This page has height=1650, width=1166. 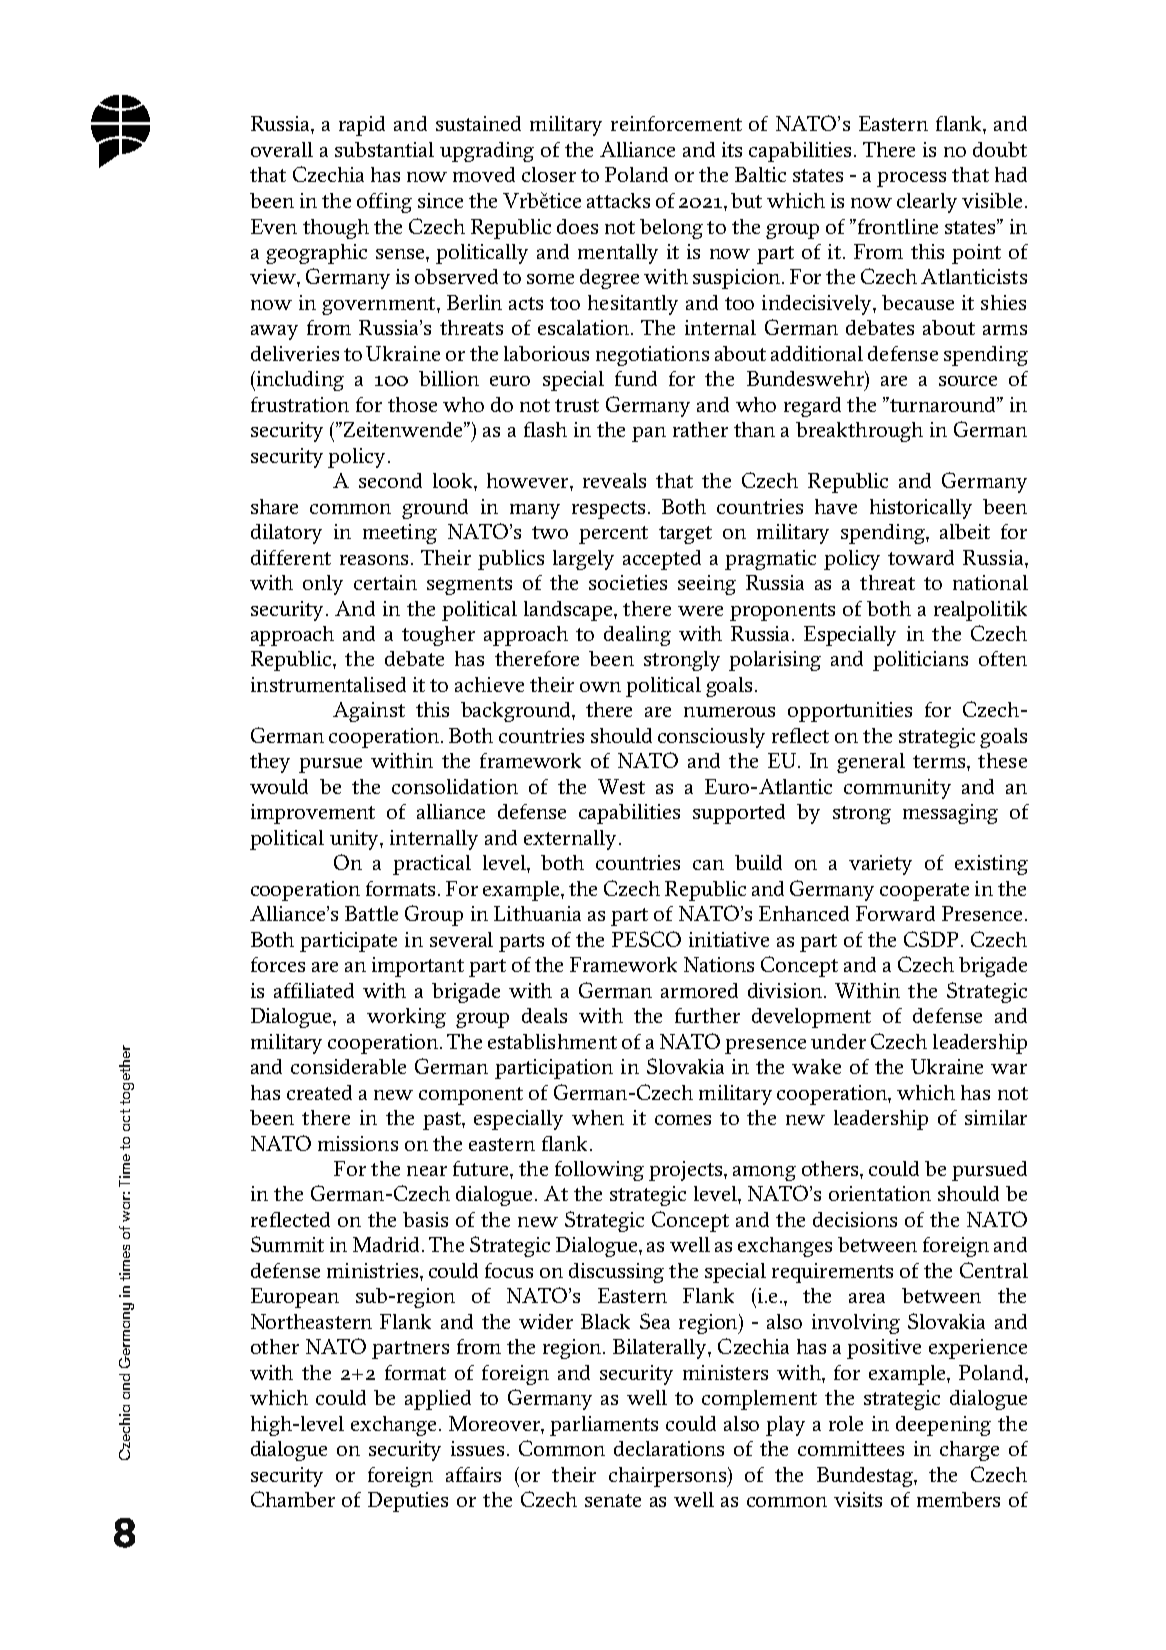 I want to click on orientation, so click(x=880, y=1193).
